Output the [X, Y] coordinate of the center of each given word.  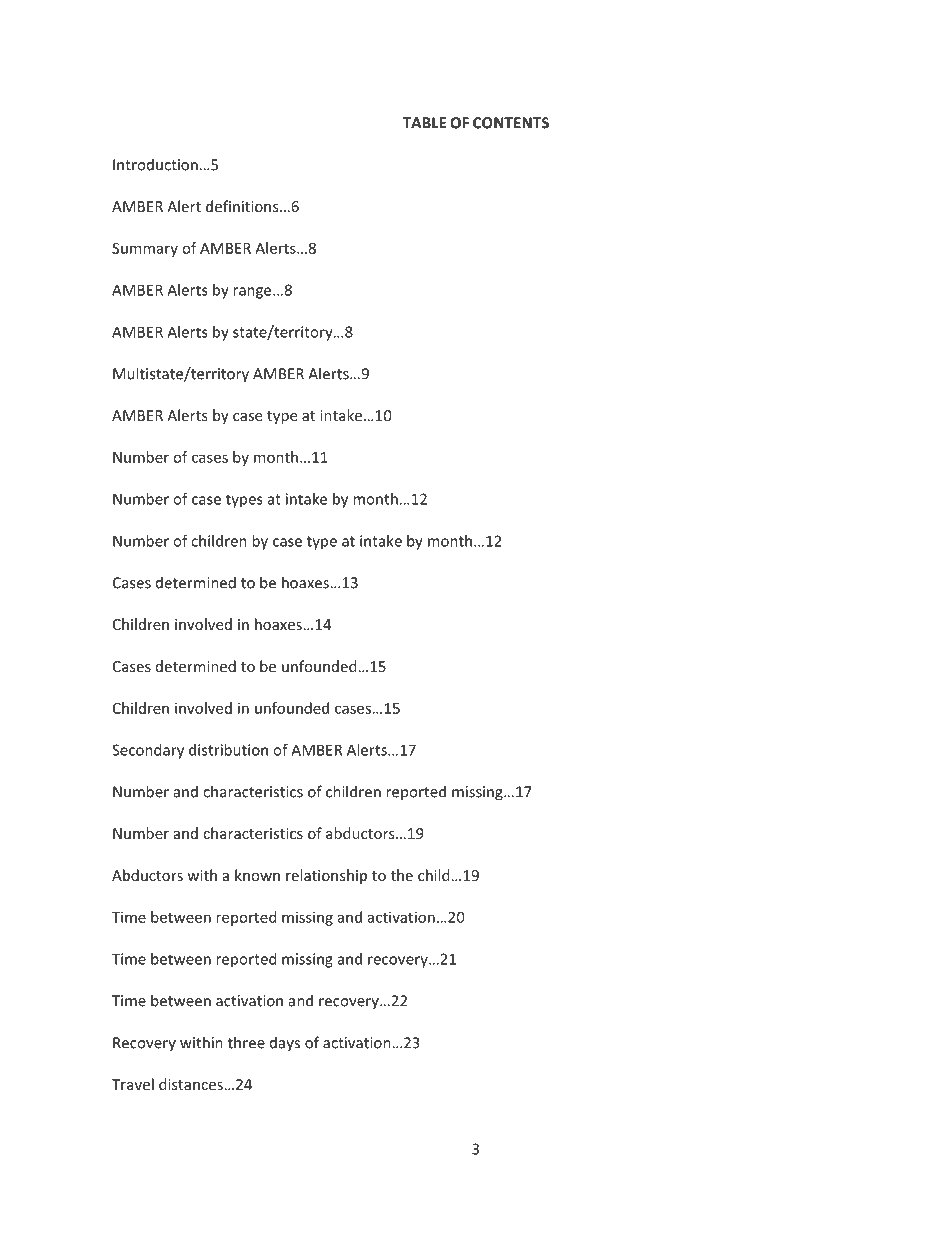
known [257, 875]
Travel [133, 1084]
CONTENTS [511, 123]
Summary [145, 250]
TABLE [424, 123]
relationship [326, 876]
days [285, 1044]
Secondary [148, 751]
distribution [228, 750]
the [402, 875]
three [246, 1042]
